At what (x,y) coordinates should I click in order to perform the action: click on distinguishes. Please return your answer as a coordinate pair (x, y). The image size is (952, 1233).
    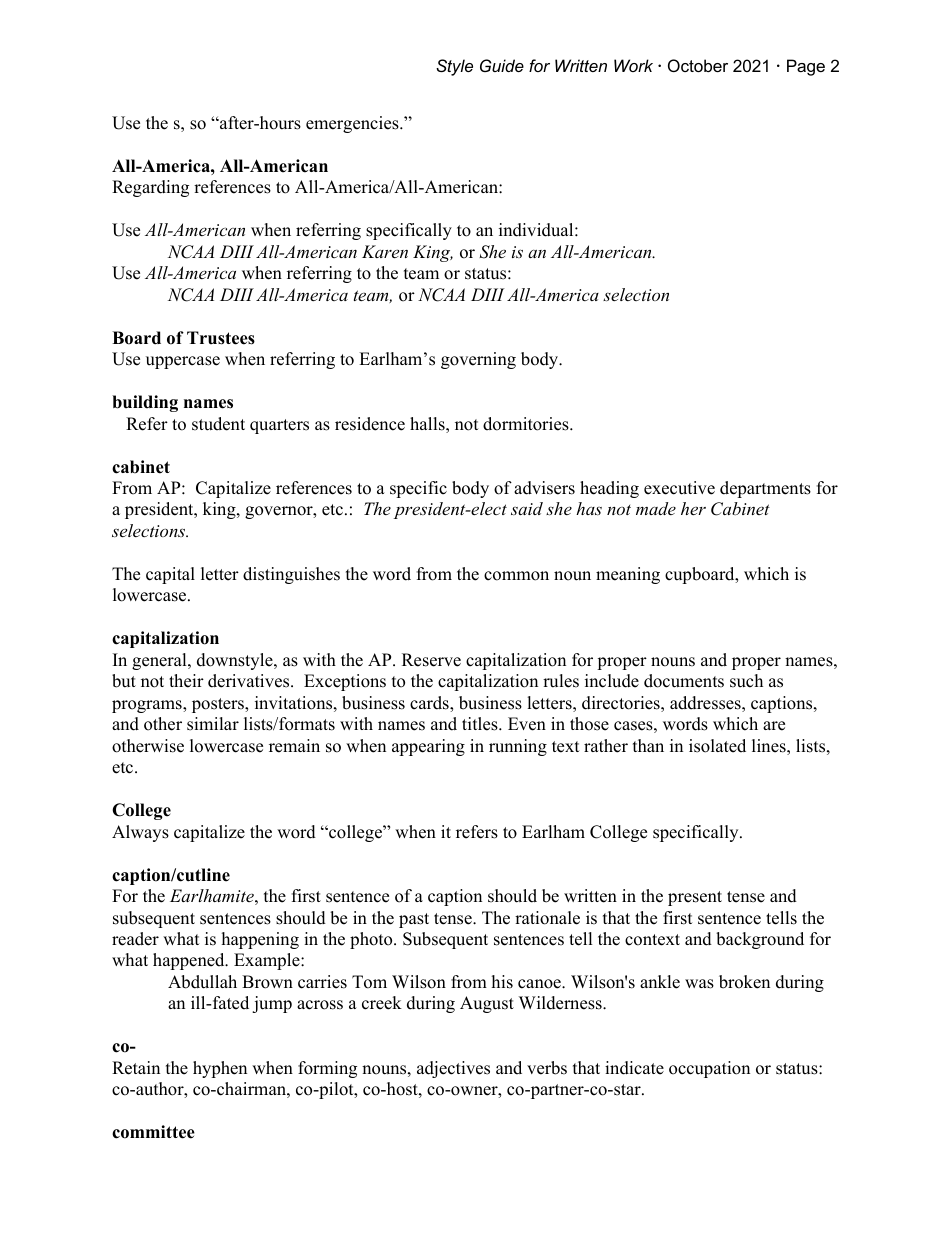
    Looking at the image, I should click on (291, 575).
